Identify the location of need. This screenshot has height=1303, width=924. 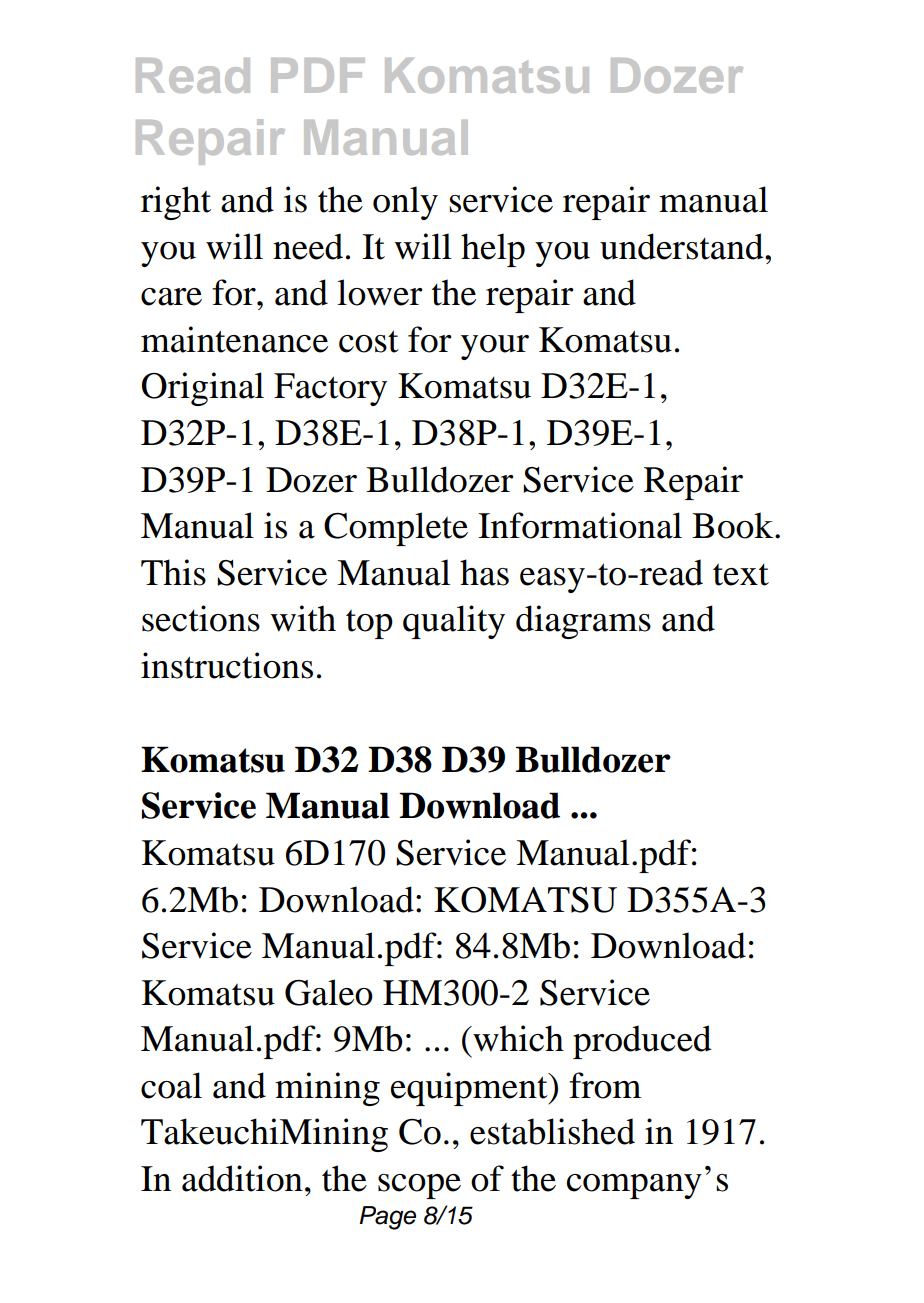
(308, 246).
